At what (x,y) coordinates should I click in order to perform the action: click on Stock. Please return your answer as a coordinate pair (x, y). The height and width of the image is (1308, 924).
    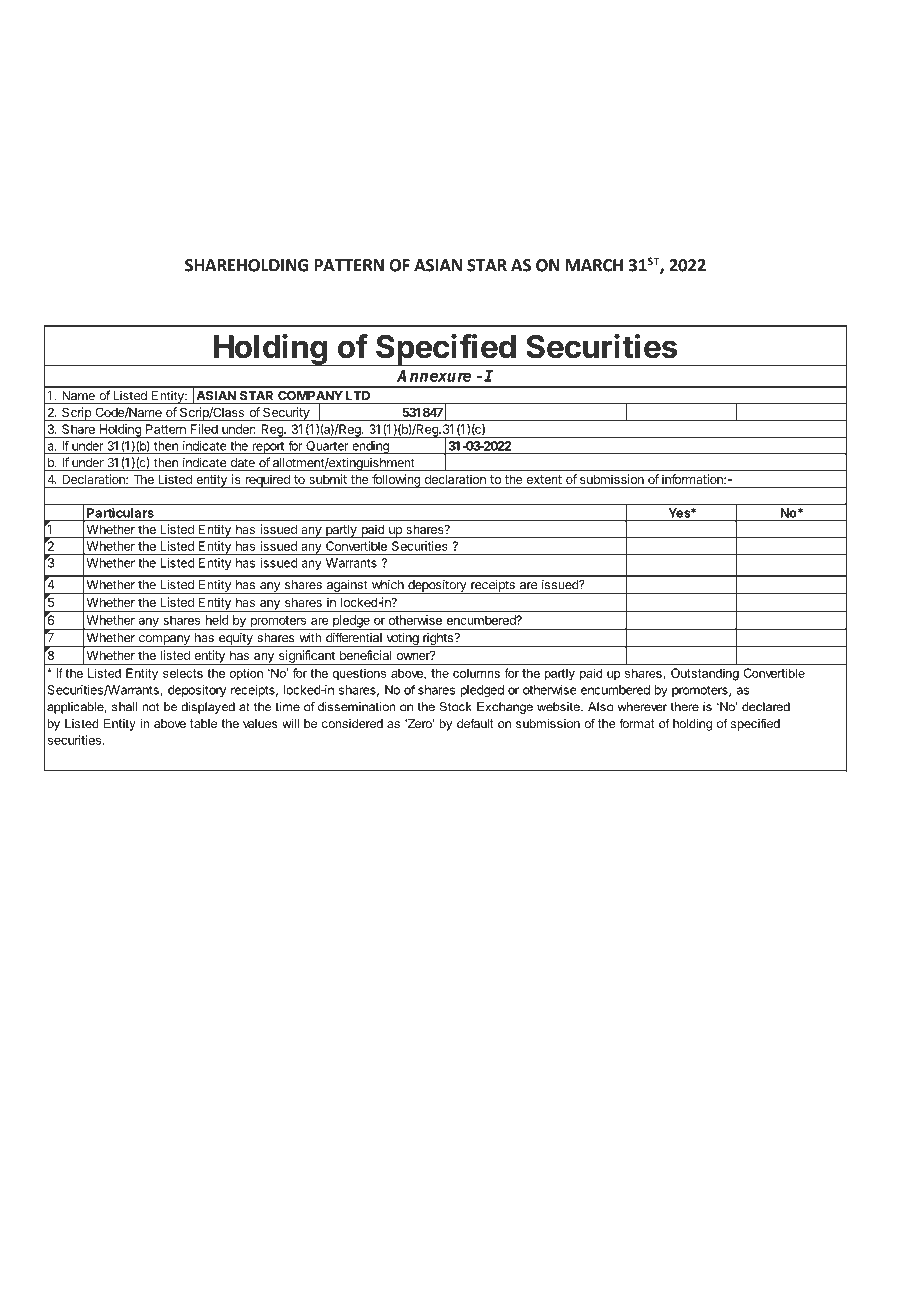
    Looking at the image, I should click on (455, 707).
